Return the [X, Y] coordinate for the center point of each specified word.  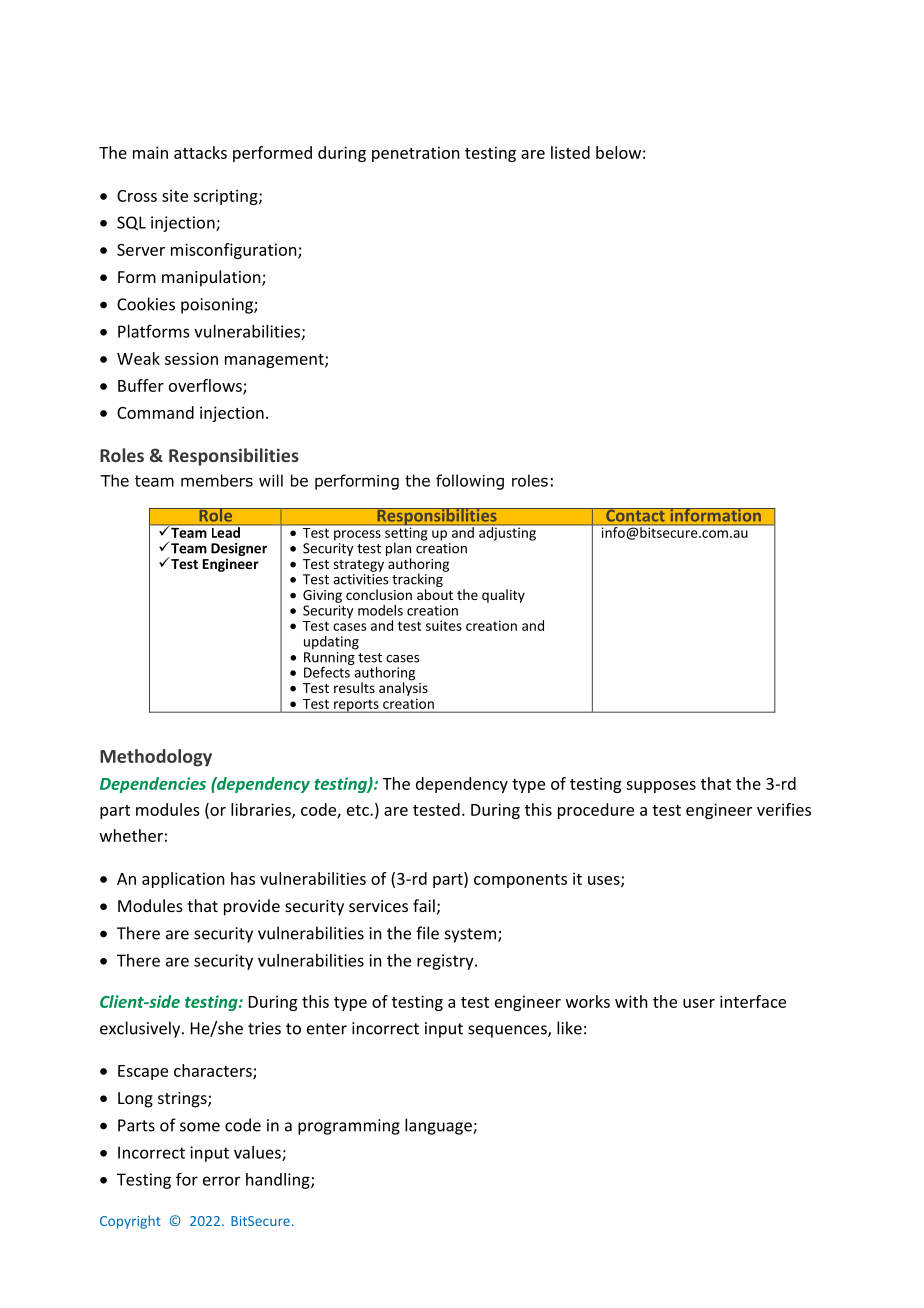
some [200, 1127]
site [175, 195]
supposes [661, 787]
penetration [416, 154]
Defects [328, 671]
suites [444, 625]
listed [570, 152]
